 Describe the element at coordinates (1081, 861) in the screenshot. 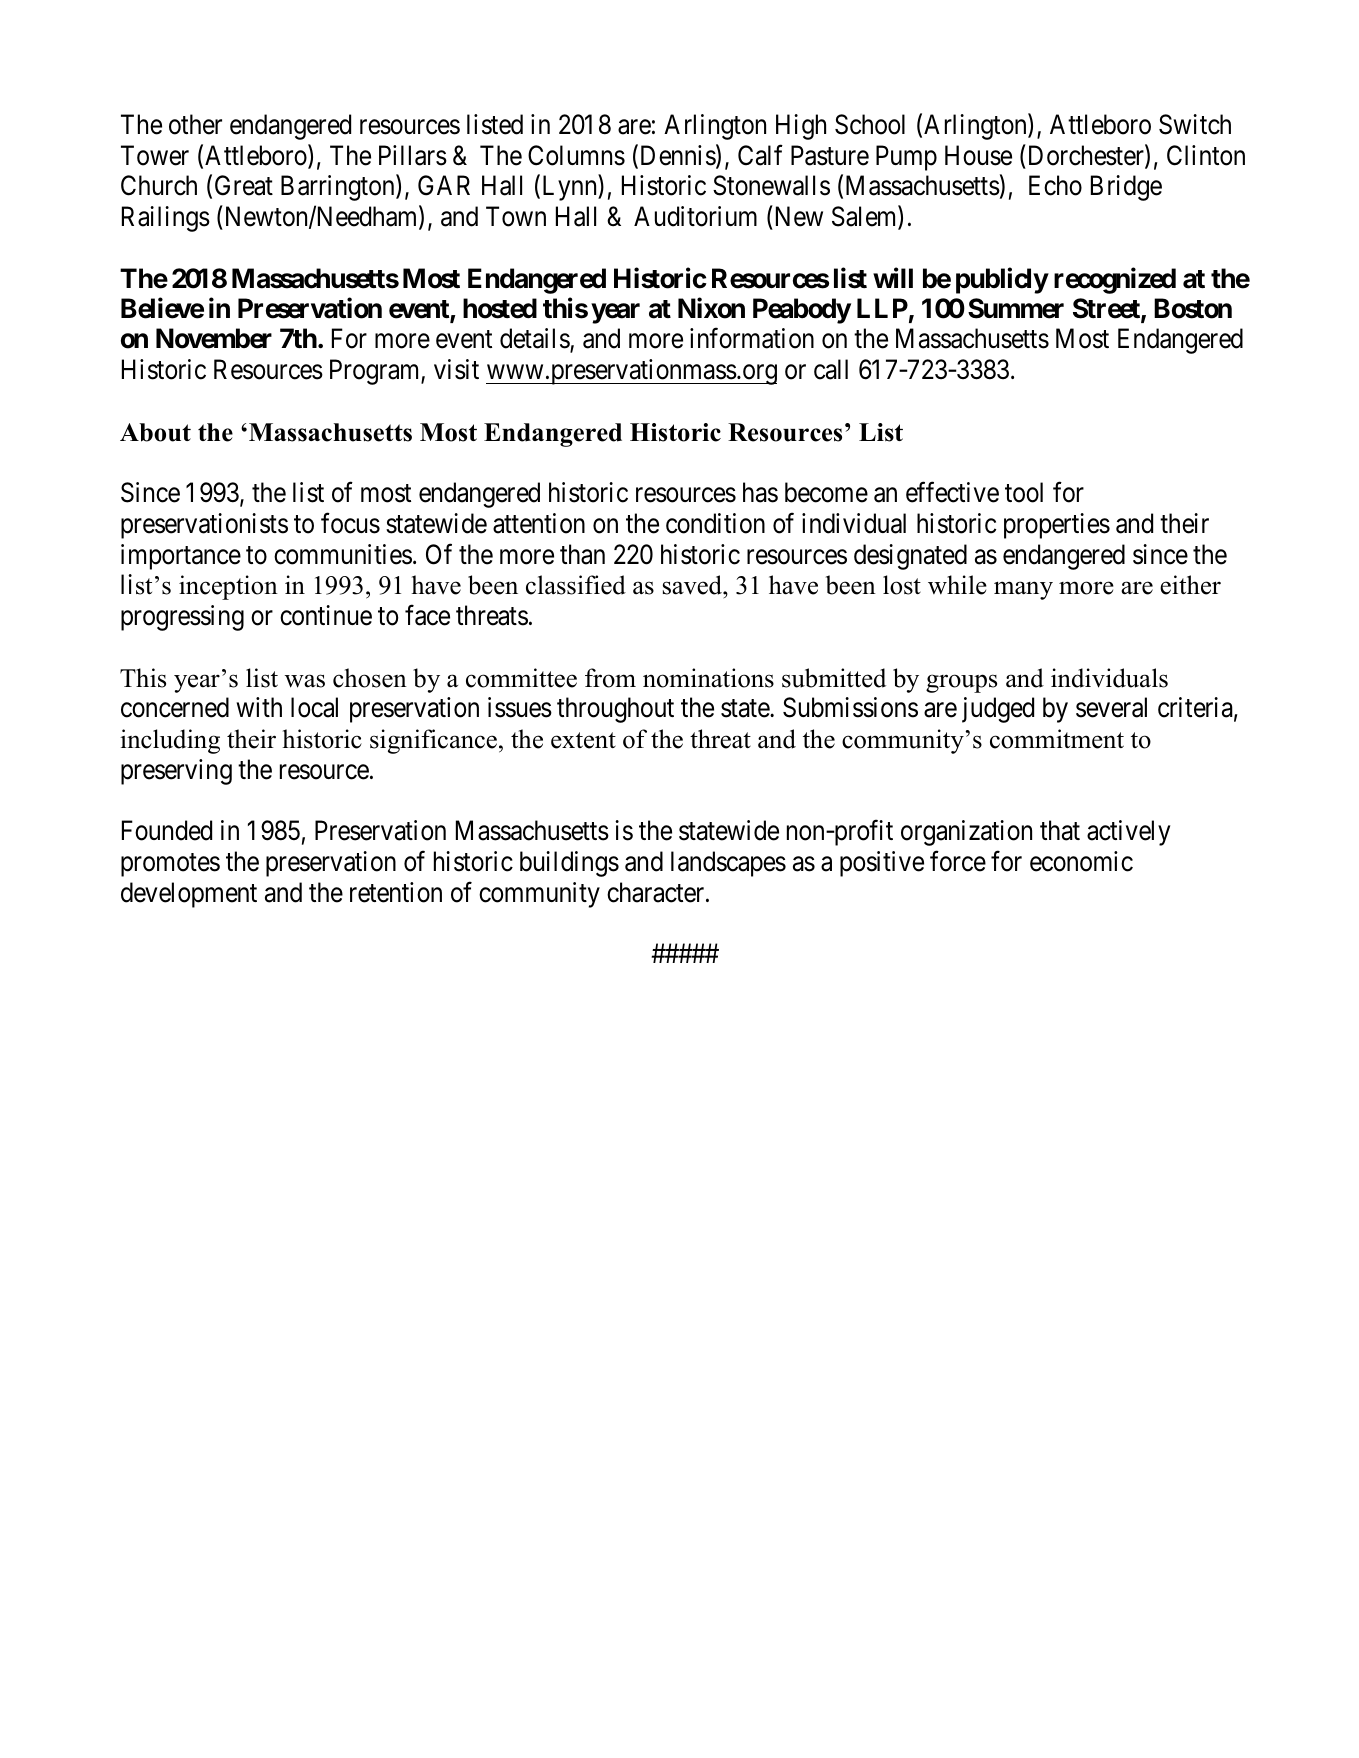

I see `economic` at that location.
